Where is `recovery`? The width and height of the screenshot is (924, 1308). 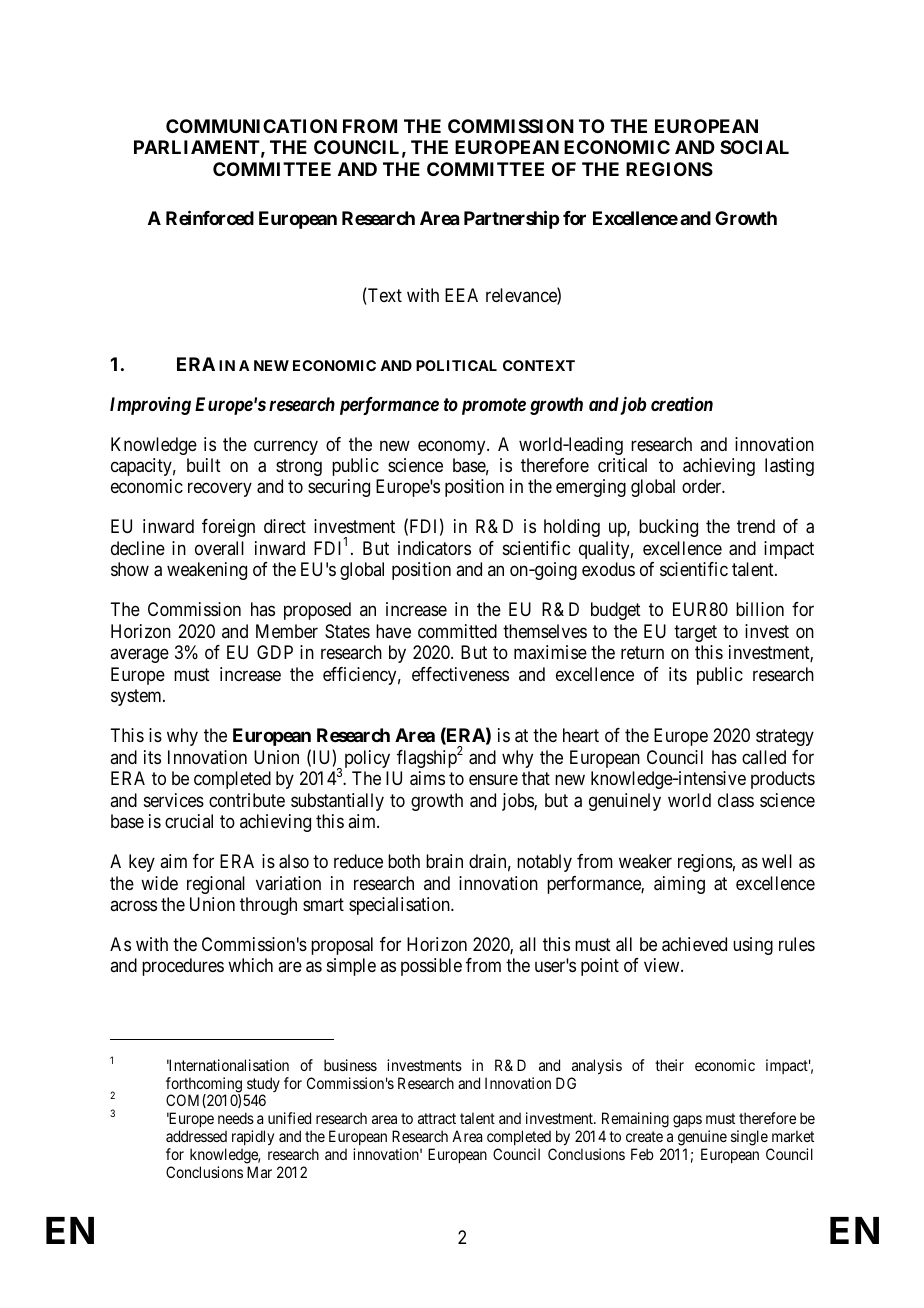 recovery is located at coordinates (220, 490).
